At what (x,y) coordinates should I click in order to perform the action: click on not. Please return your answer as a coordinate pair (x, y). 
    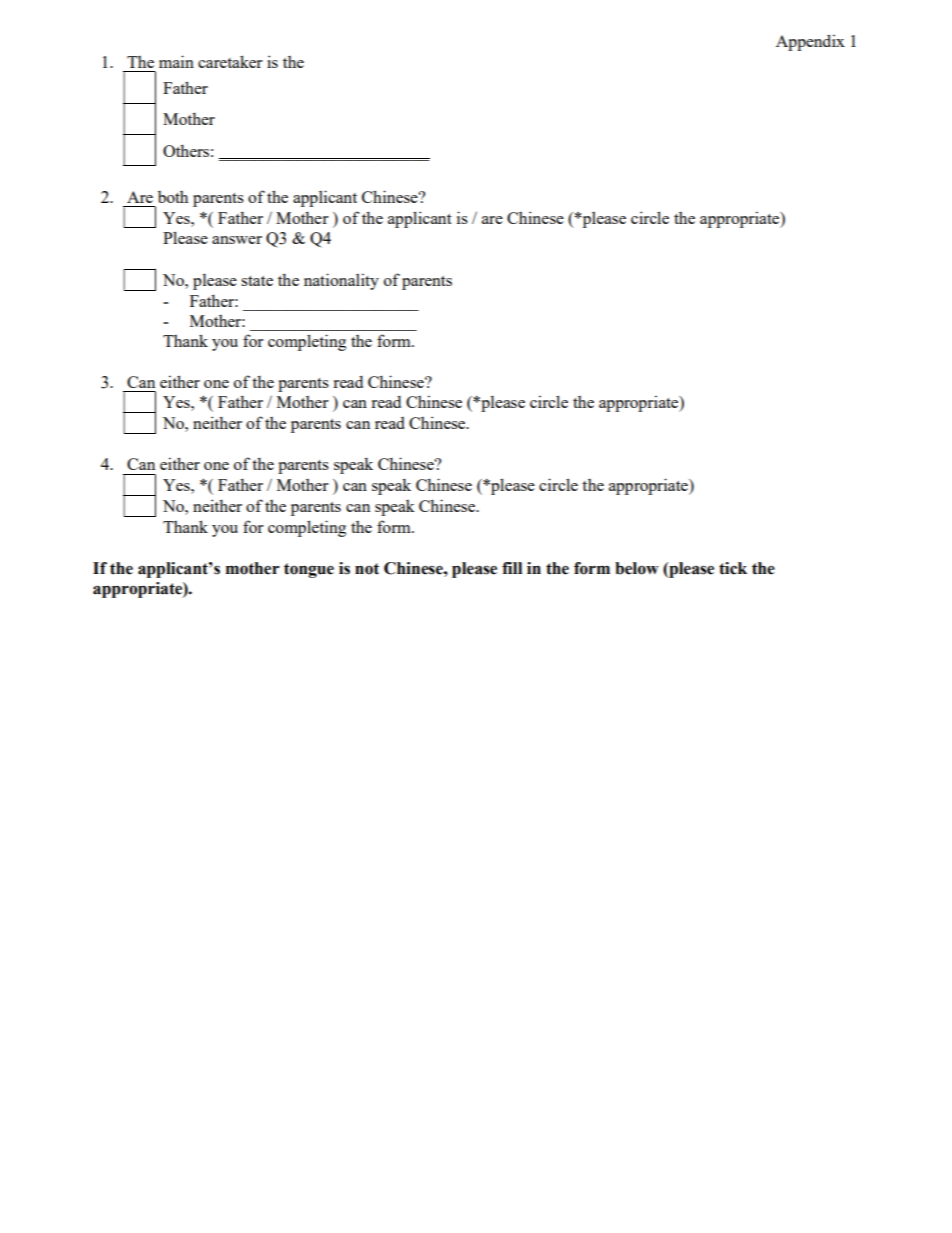
    Looking at the image, I should click on (367, 569).
